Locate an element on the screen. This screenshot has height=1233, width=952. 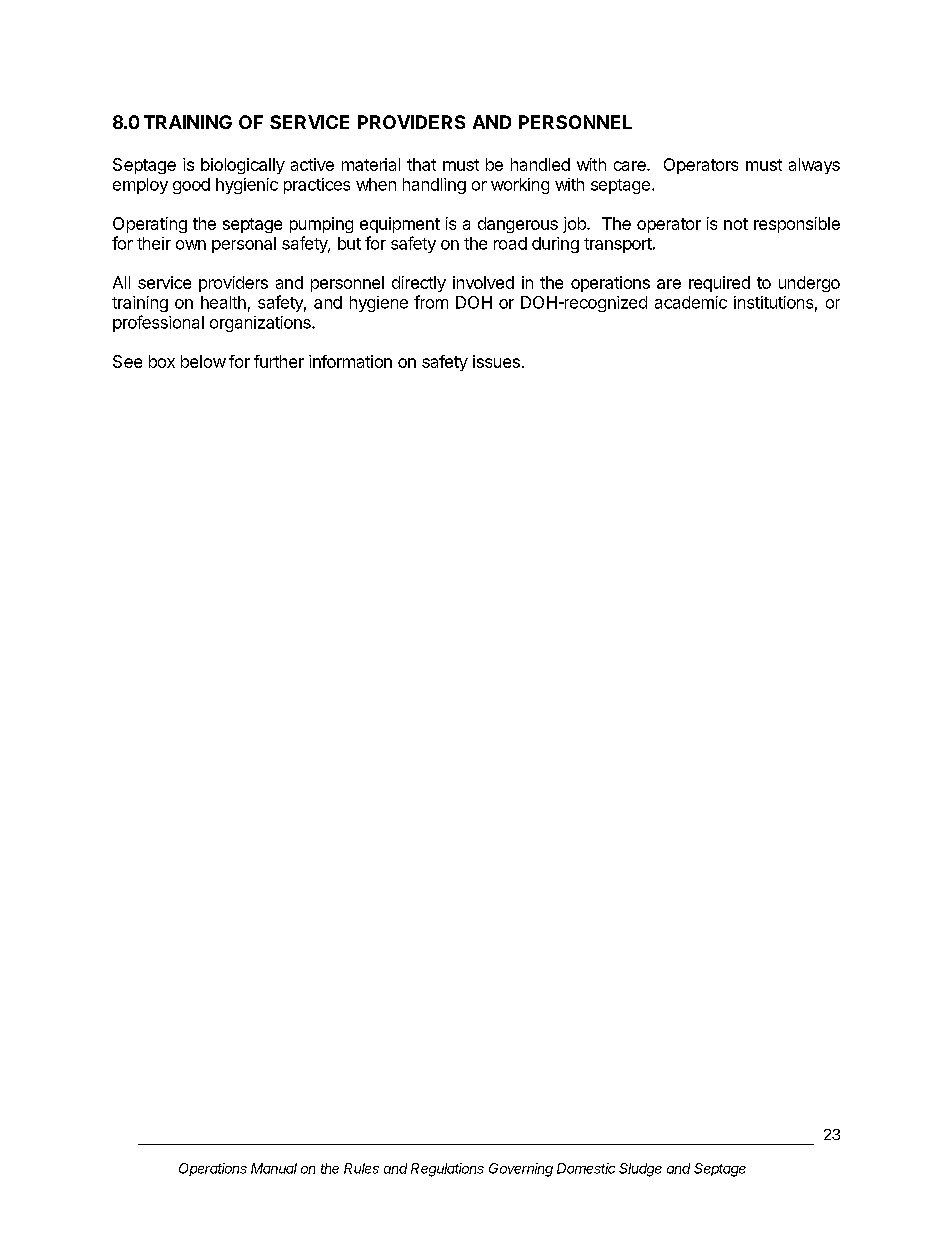
not is located at coordinates (736, 224).
